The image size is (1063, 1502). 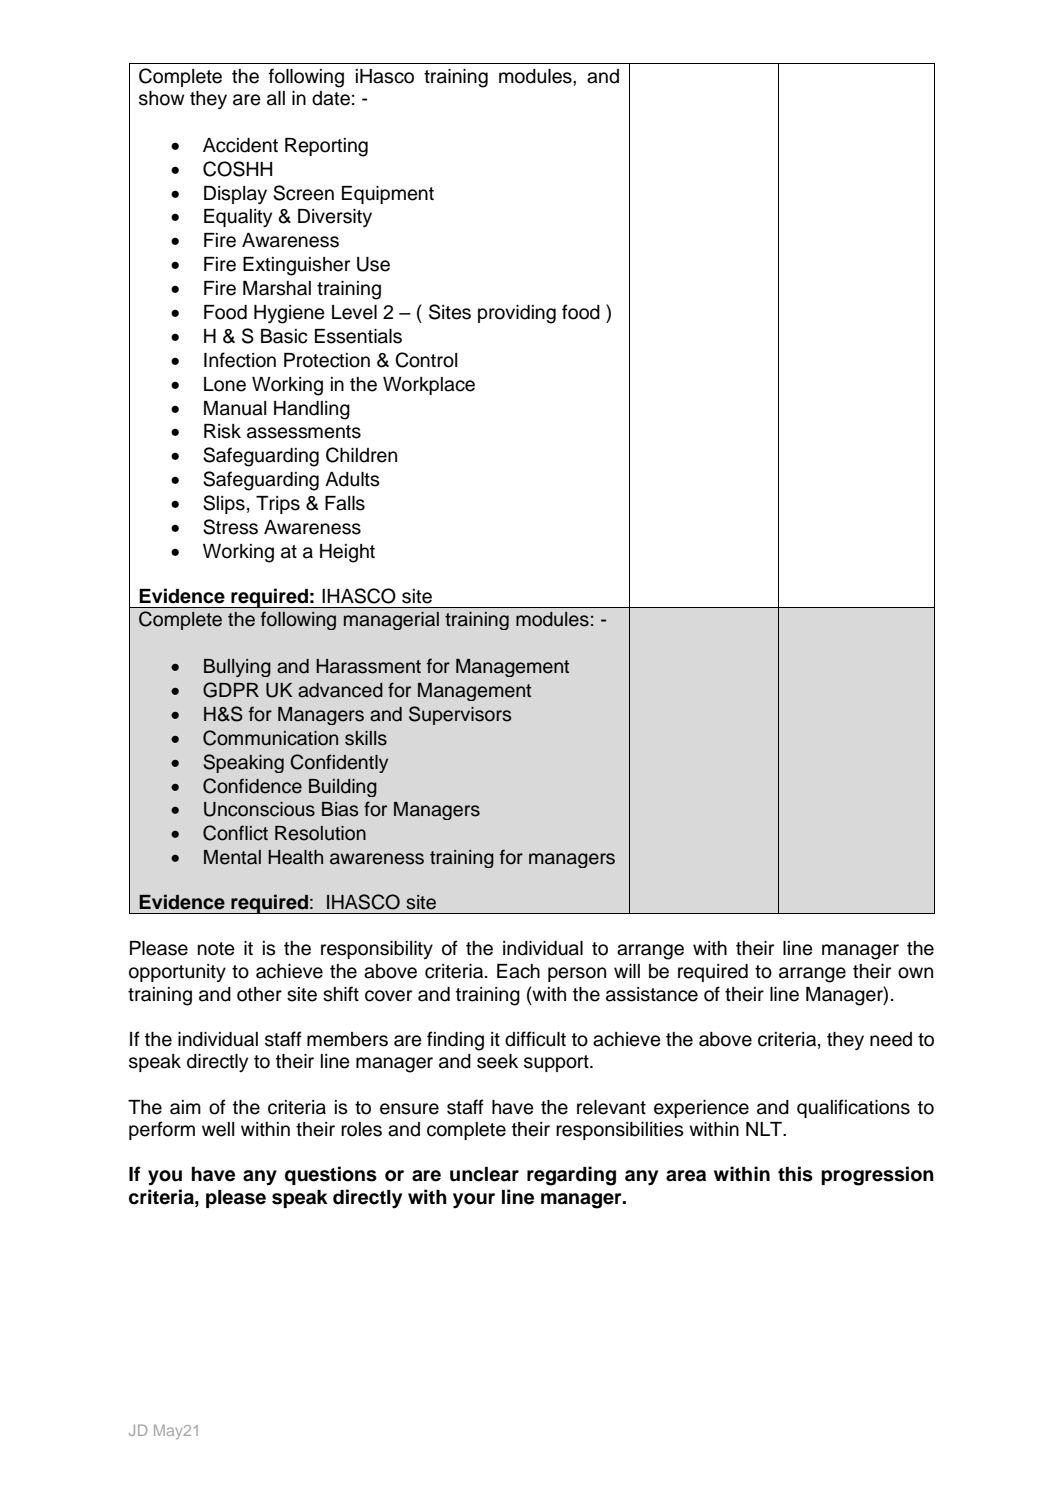 What do you see at coordinates (795, 1174) in the image?
I see `this` at bounding box center [795, 1174].
